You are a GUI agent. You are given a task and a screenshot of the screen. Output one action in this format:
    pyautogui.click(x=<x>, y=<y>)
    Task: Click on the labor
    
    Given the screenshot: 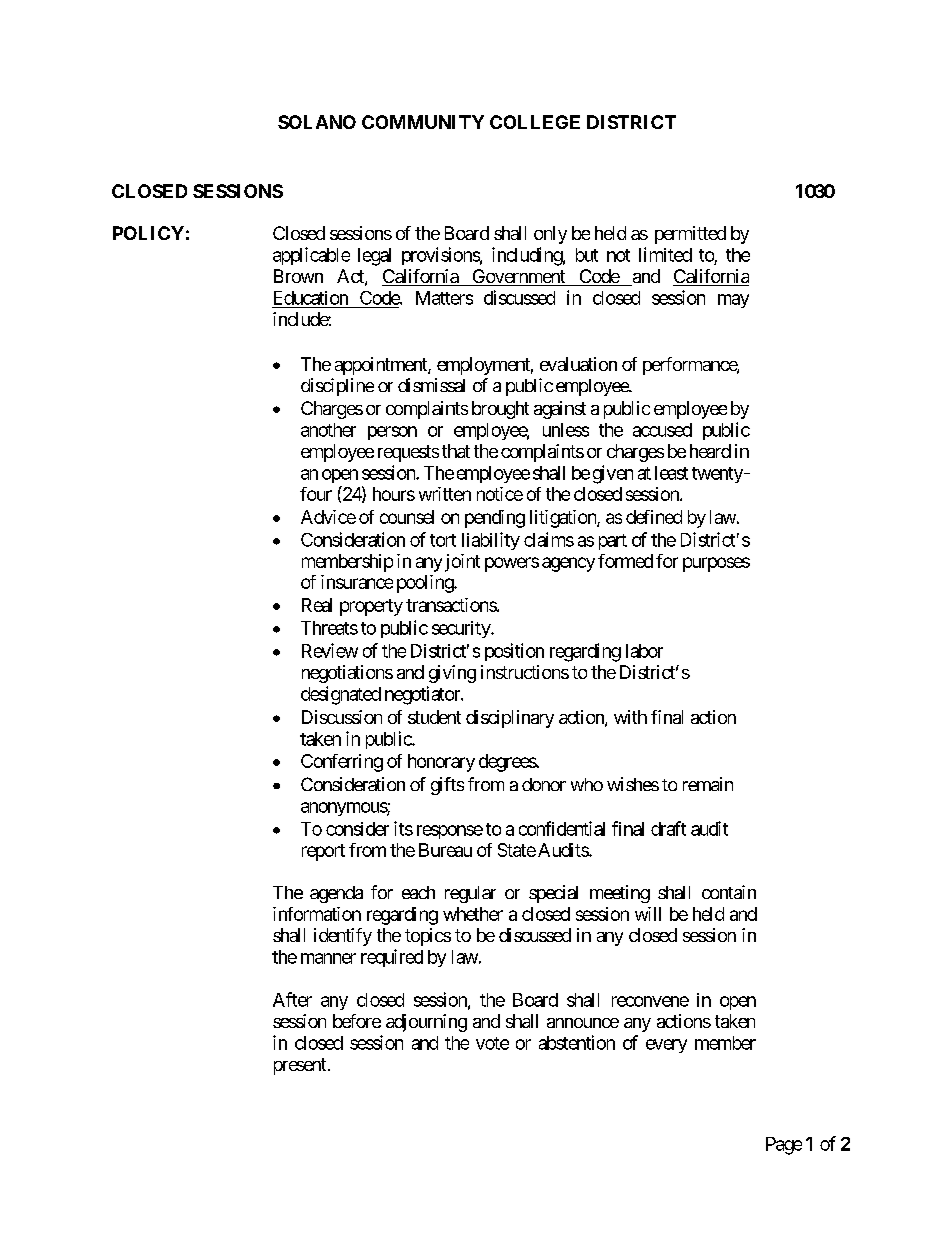 What is the action you would take?
    pyautogui.click(x=644, y=651)
